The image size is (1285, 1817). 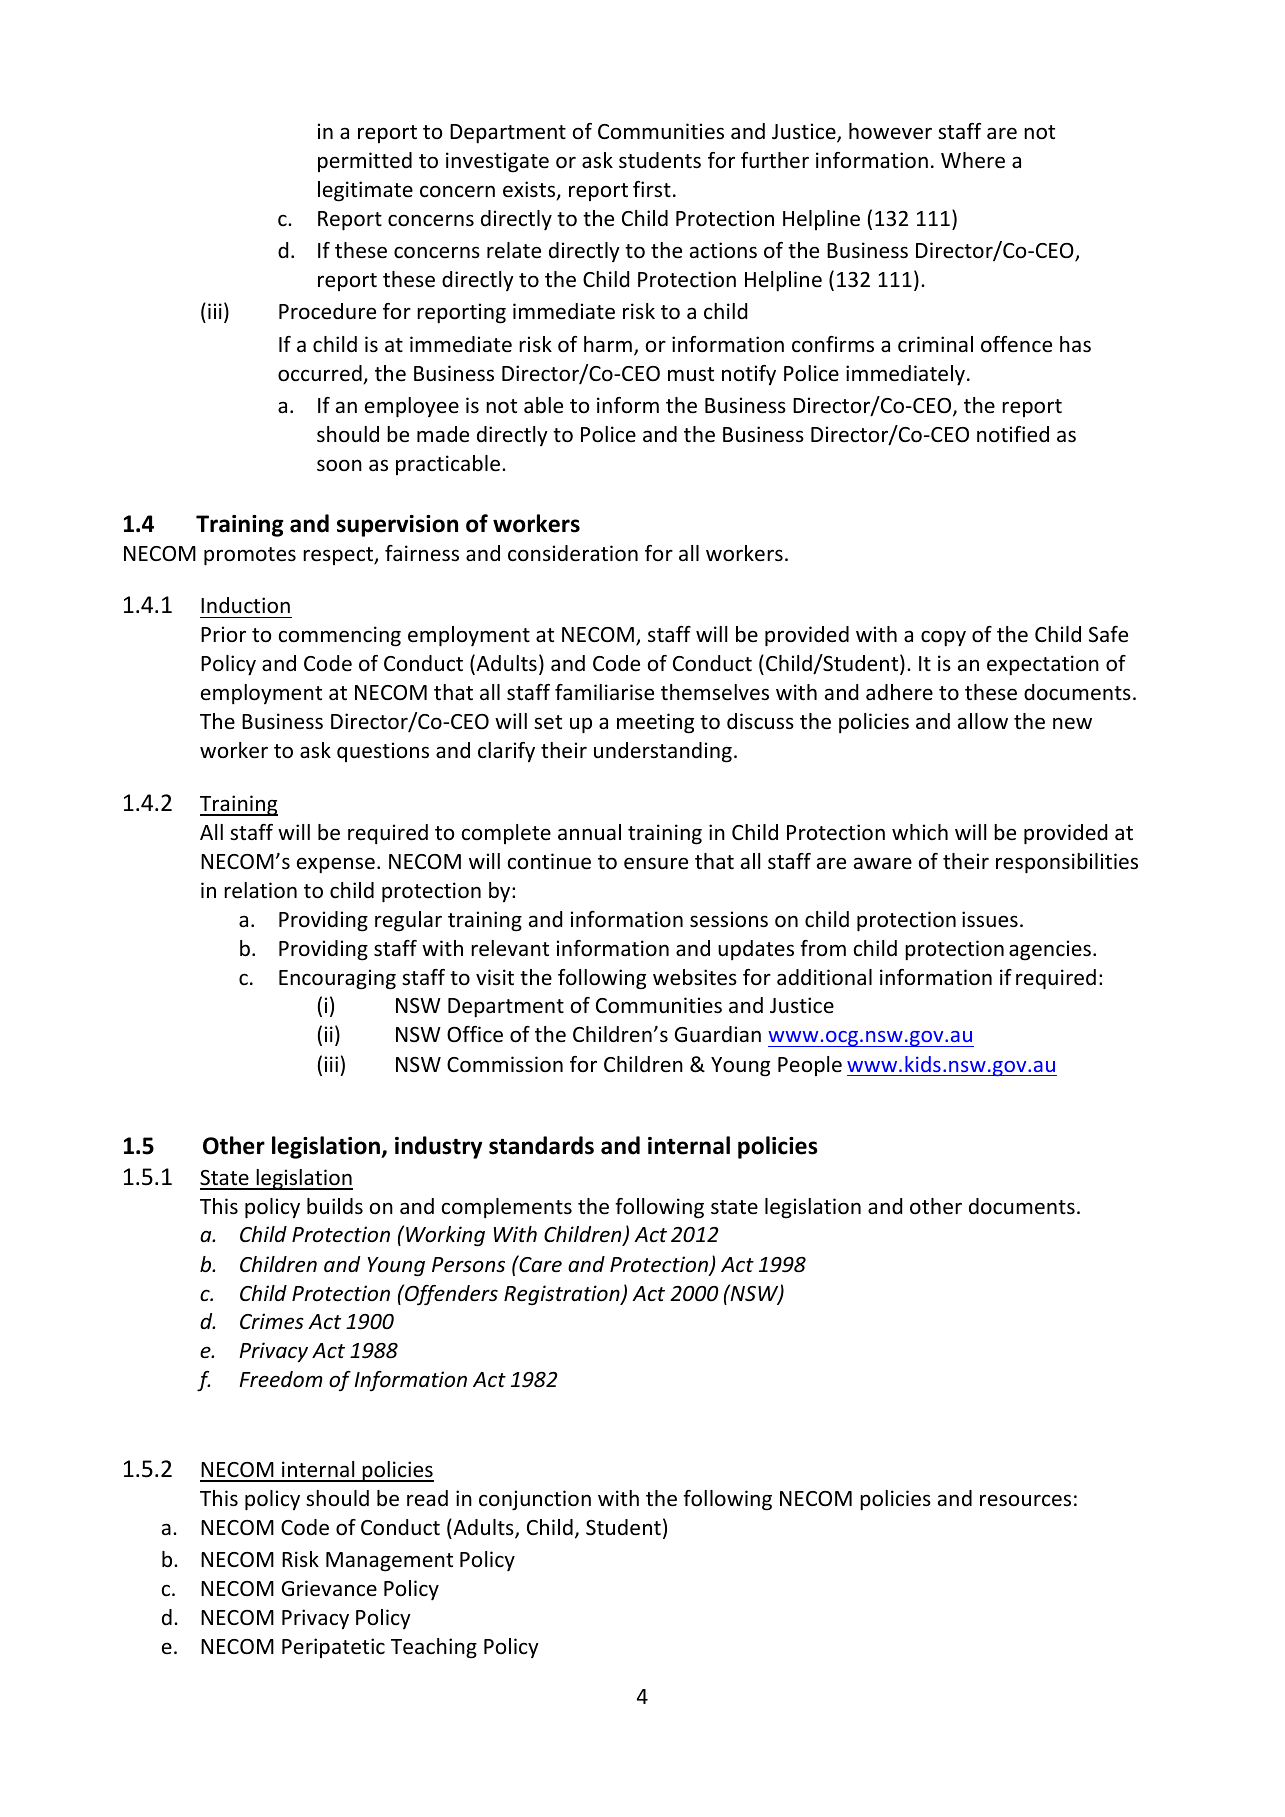 I want to click on first, so click(x=652, y=189).
